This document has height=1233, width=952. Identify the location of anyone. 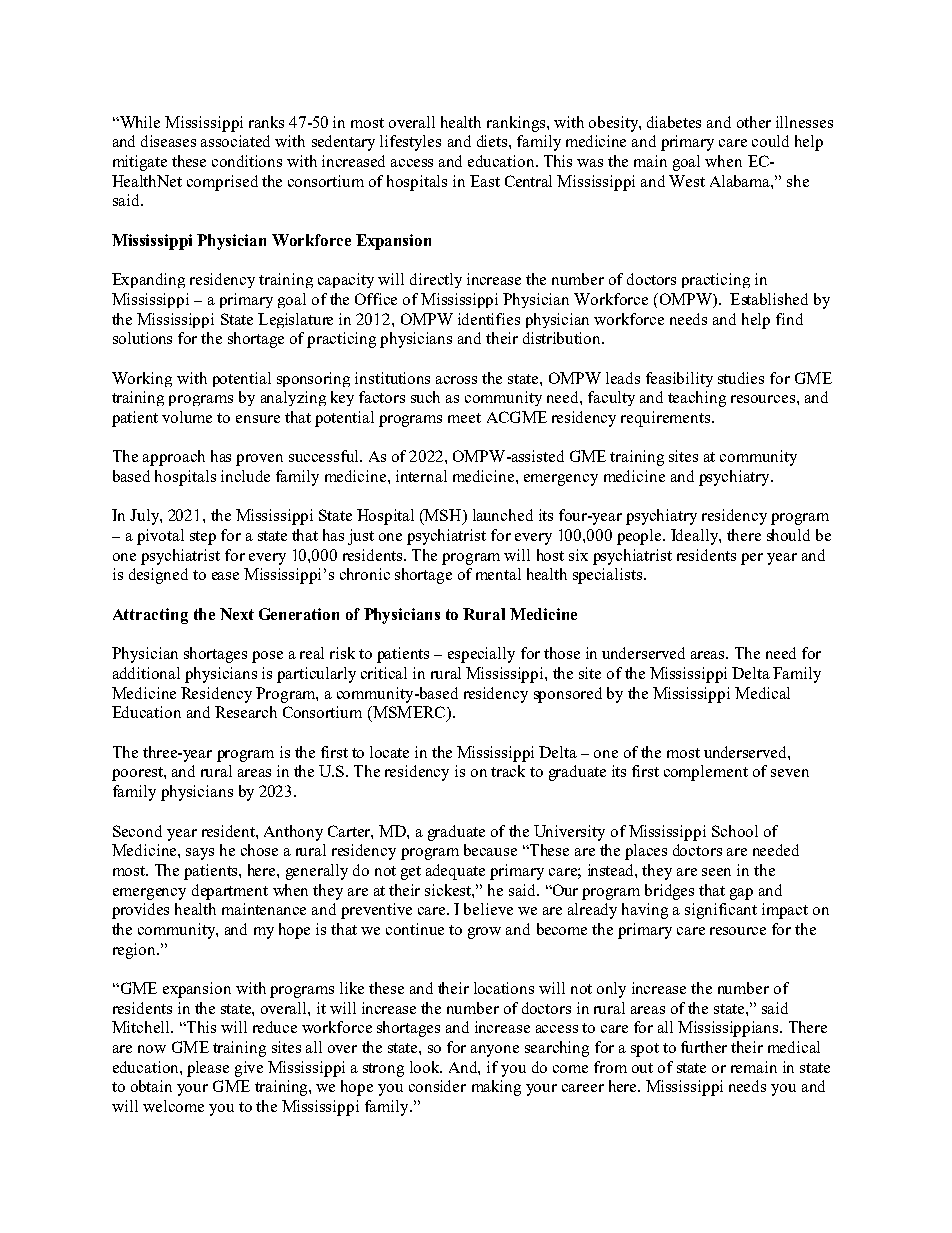
(495, 1051).
